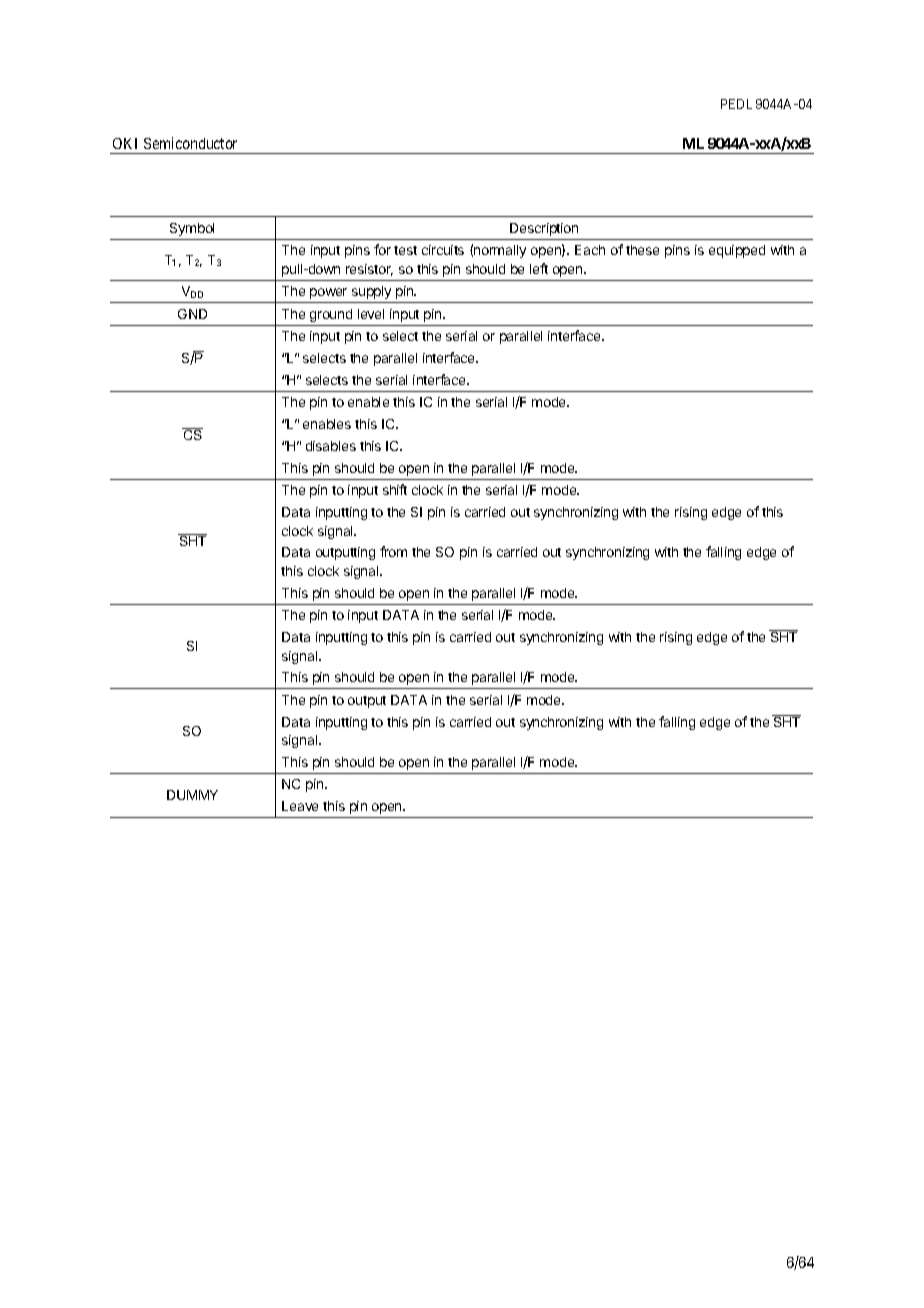 This screenshot has height=1308, width=924. What do you see at coordinates (737, 251) in the screenshot?
I see `equipped` at bounding box center [737, 251].
